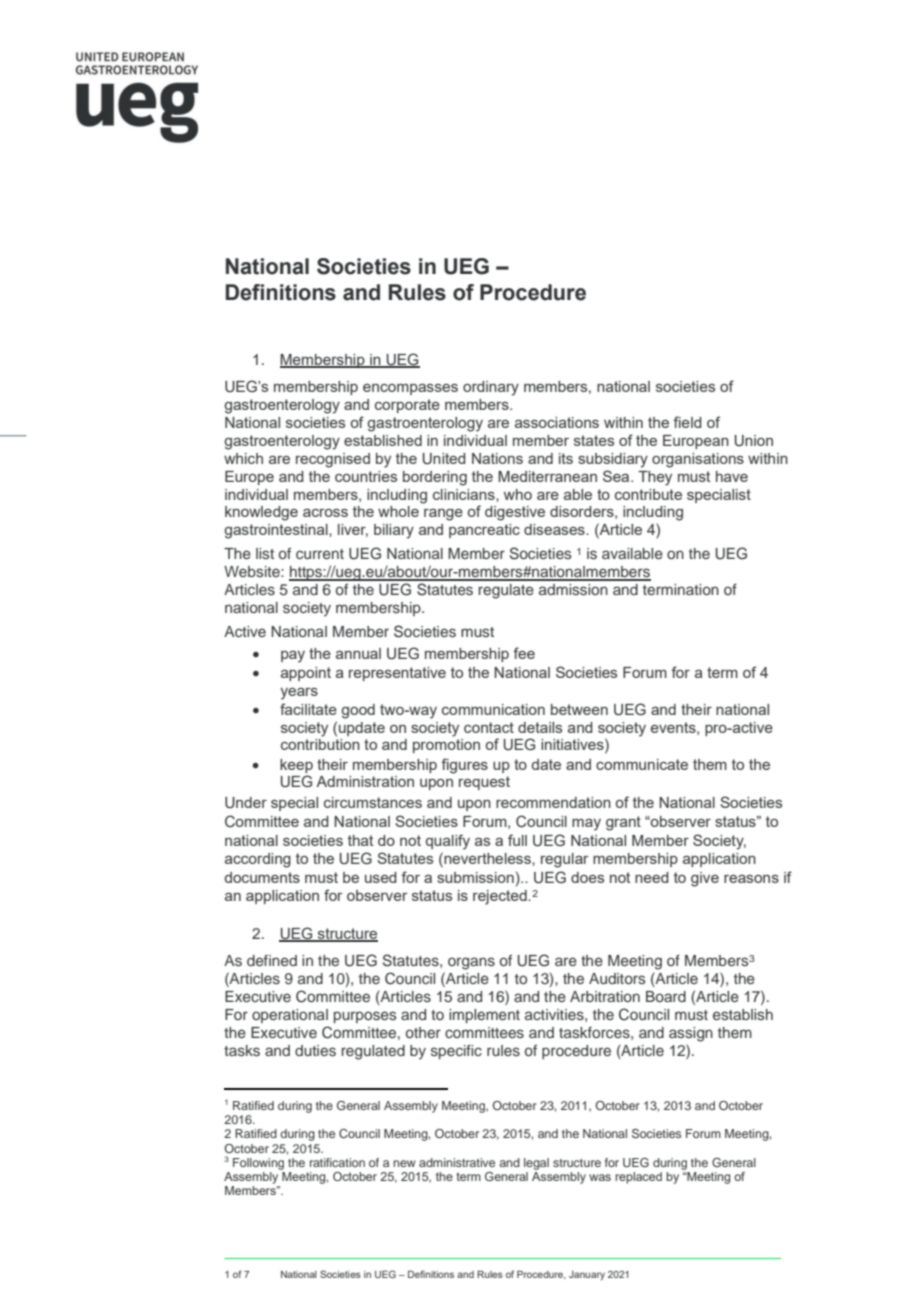  I want to click on according, so click(258, 860).
